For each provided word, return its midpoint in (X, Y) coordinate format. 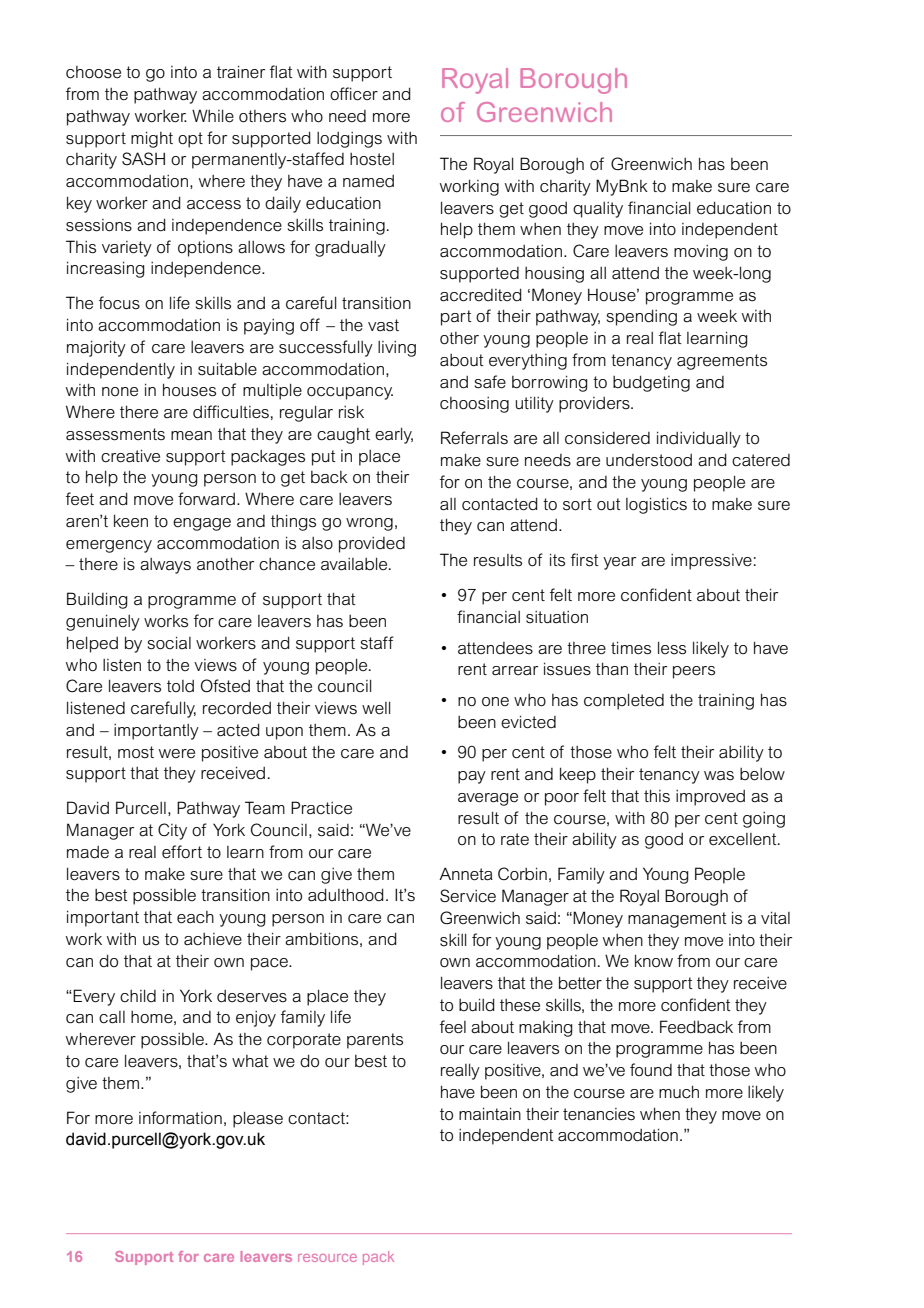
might (152, 139)
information (180, 1118)
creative (130, 456)
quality (598, 210)
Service (468, 895)
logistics (656, 505)
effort (182, 852)
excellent (744, 839)
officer (354, 94)
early (394, 435)
